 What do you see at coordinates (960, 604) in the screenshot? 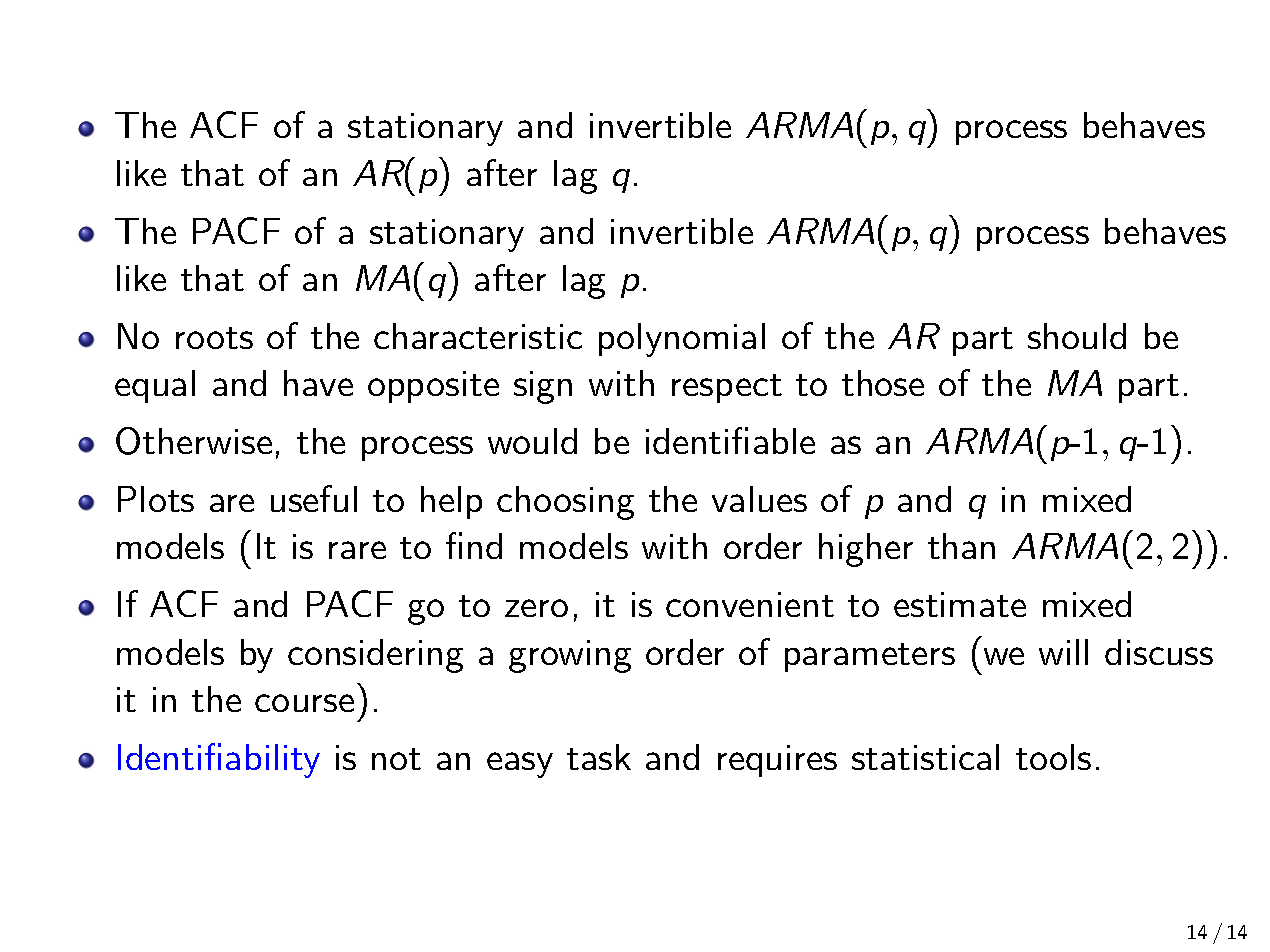
I see `estimate` at bounding box center [960, 604].
